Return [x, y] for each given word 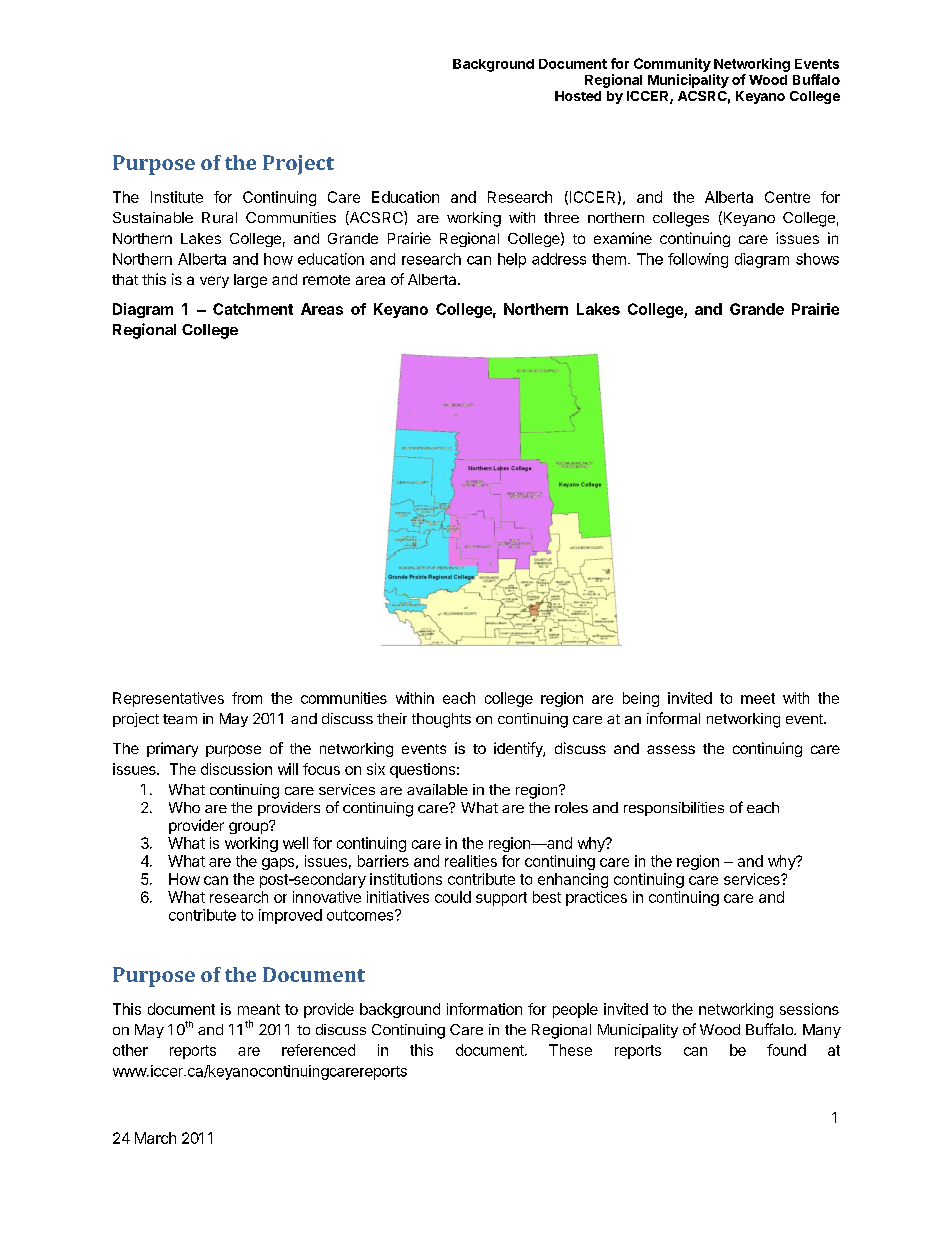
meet [758, 698]
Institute [177, 197]
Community [672, 65]
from [247, 698]
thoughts [441, 720]
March [155, 1138]
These [570, 1050]
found [786, 1050]
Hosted [578, 96]
